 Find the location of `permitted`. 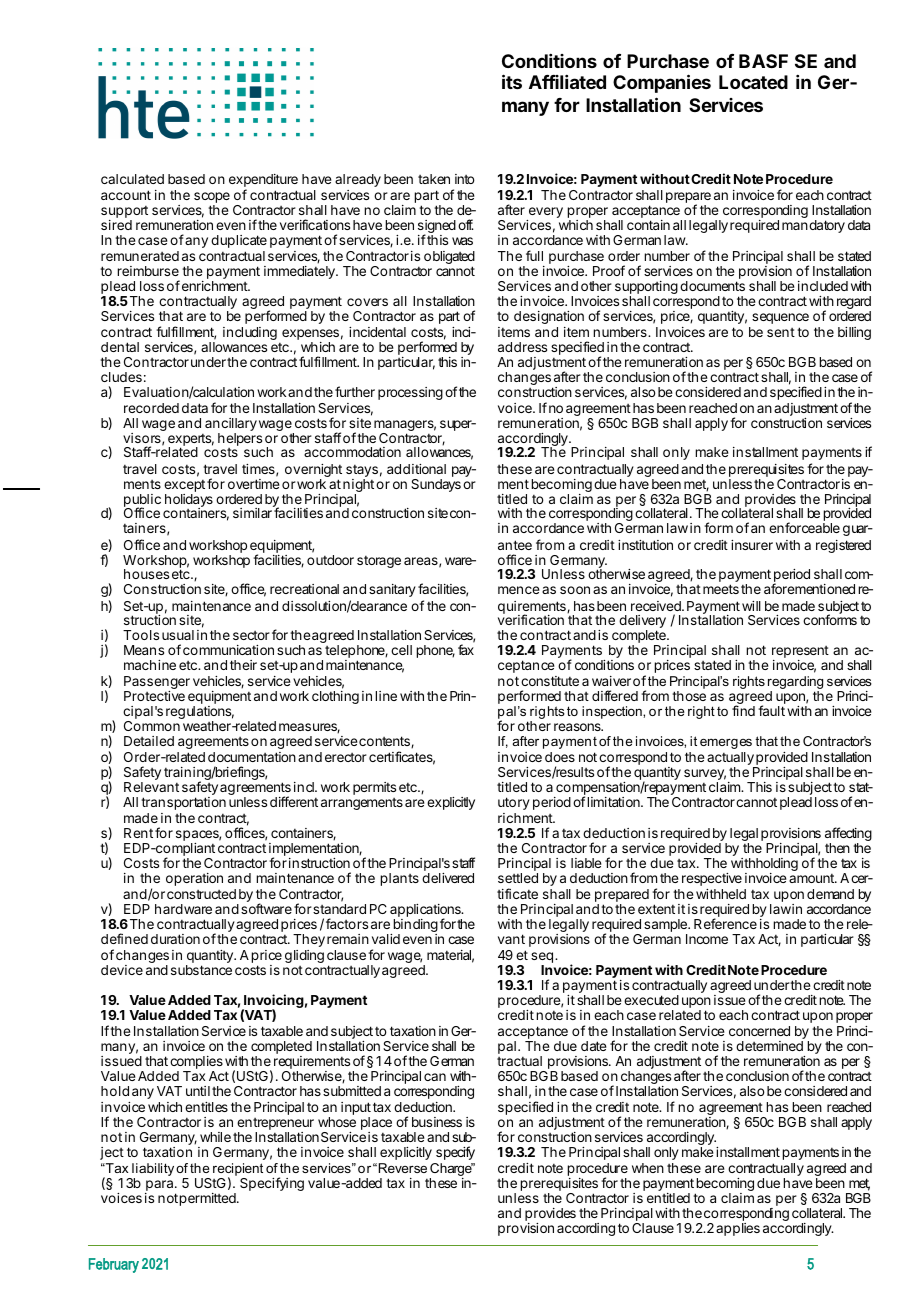

permitted is located at coordinates (208, 1199).
